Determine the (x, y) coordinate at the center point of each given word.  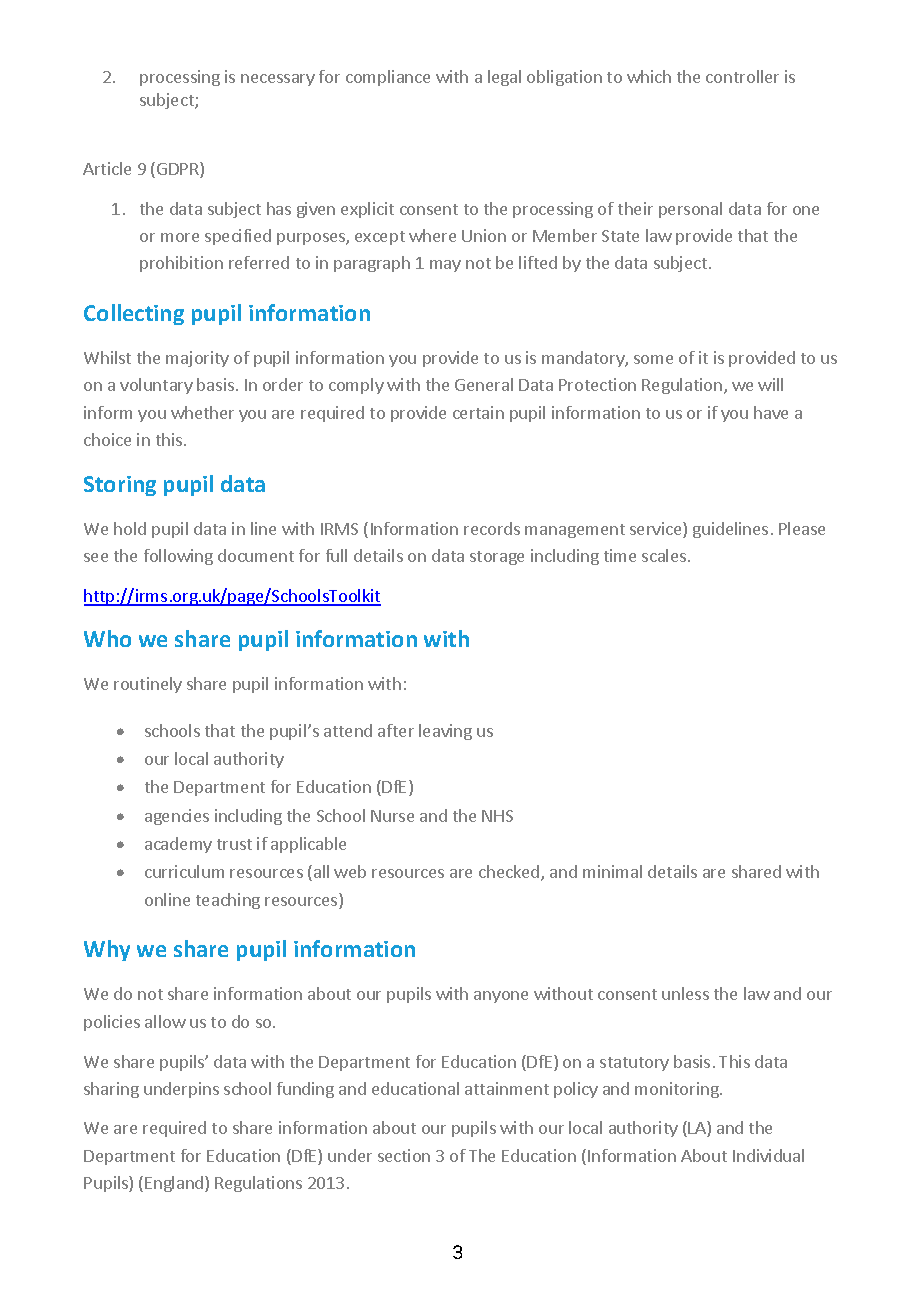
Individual (768, 1155)
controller (742, 76)
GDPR (179, 170)
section (404, 1155)
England (175, 1184)
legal (504, 78)
